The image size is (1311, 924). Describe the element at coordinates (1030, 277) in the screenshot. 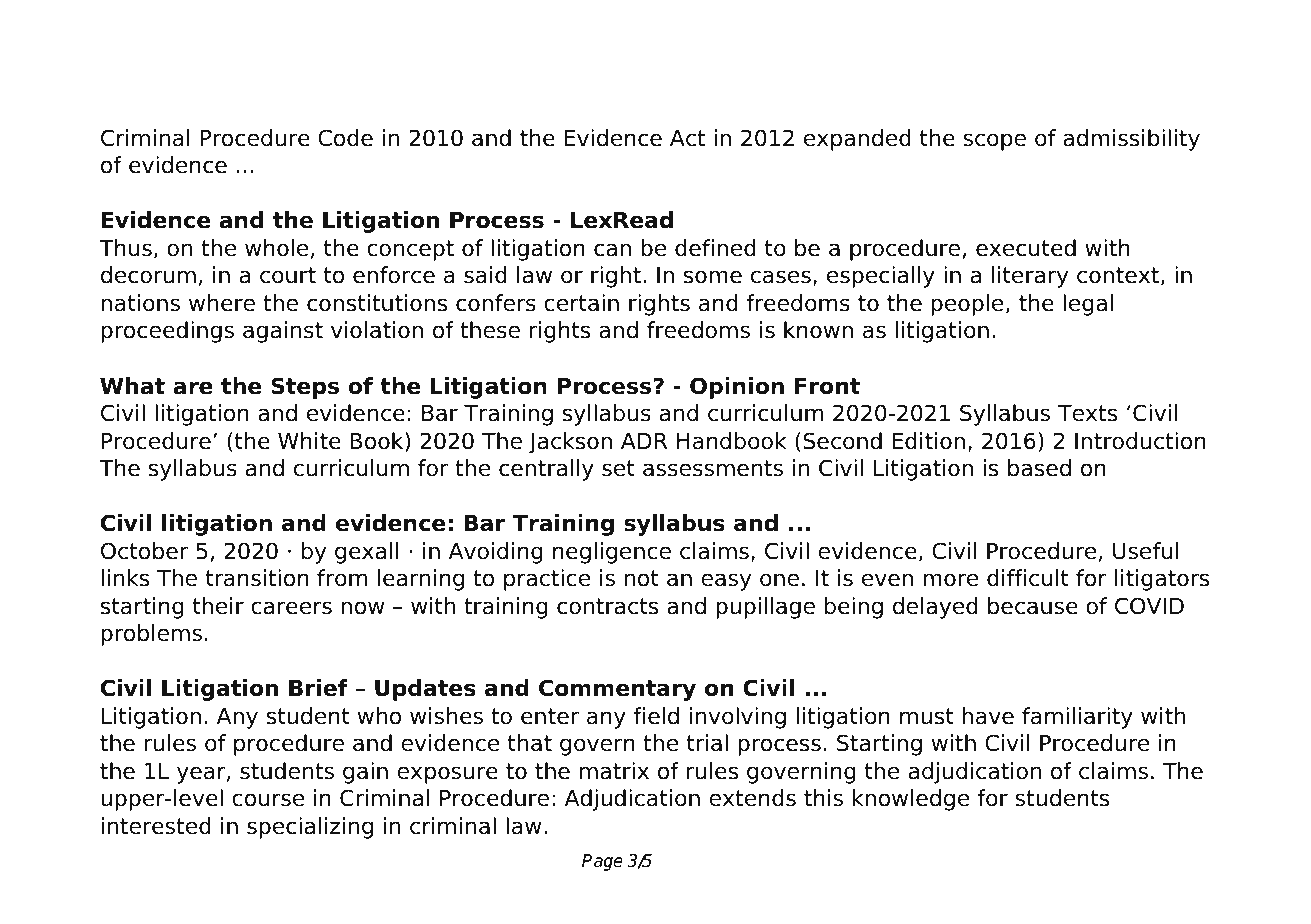

I see `literary` at that location.
